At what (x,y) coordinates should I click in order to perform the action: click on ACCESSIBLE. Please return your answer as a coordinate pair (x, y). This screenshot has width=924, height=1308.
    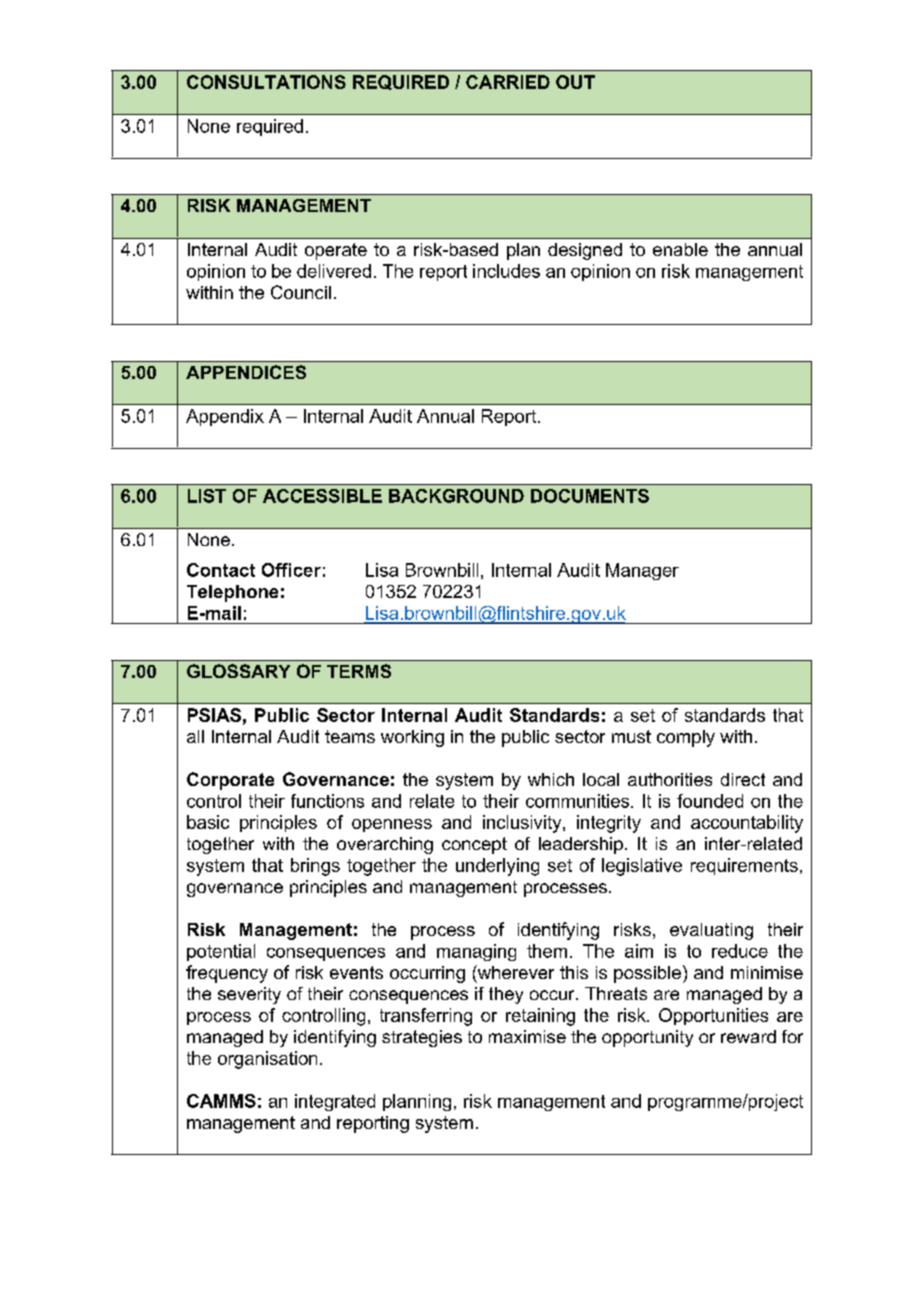
    Looking at the image, I should click on (322, 496).
